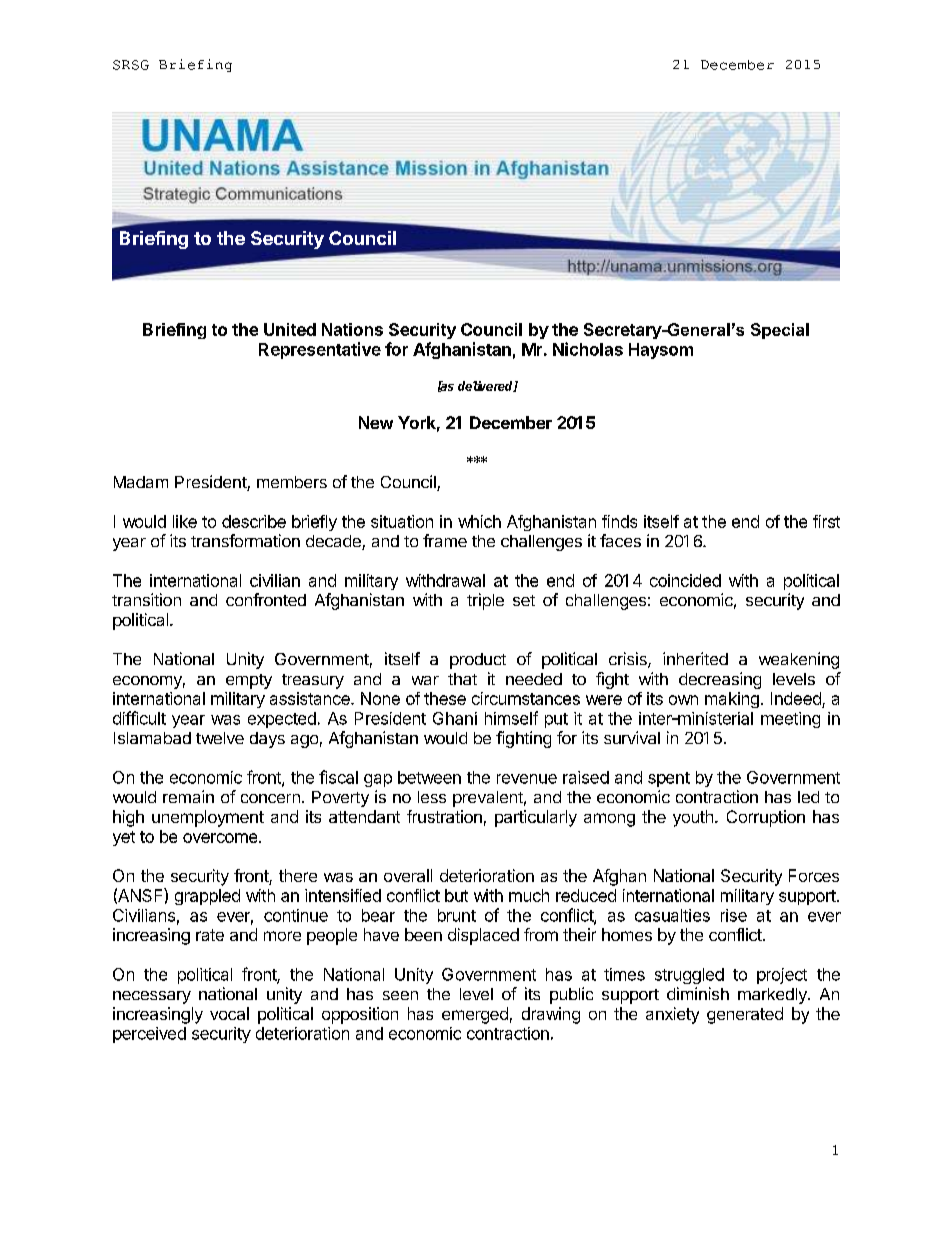 This page has width=952, height=1233. What do you see at coordinates (780, 331) in the page?
I see `Special` at bounding box center [780, 331].
